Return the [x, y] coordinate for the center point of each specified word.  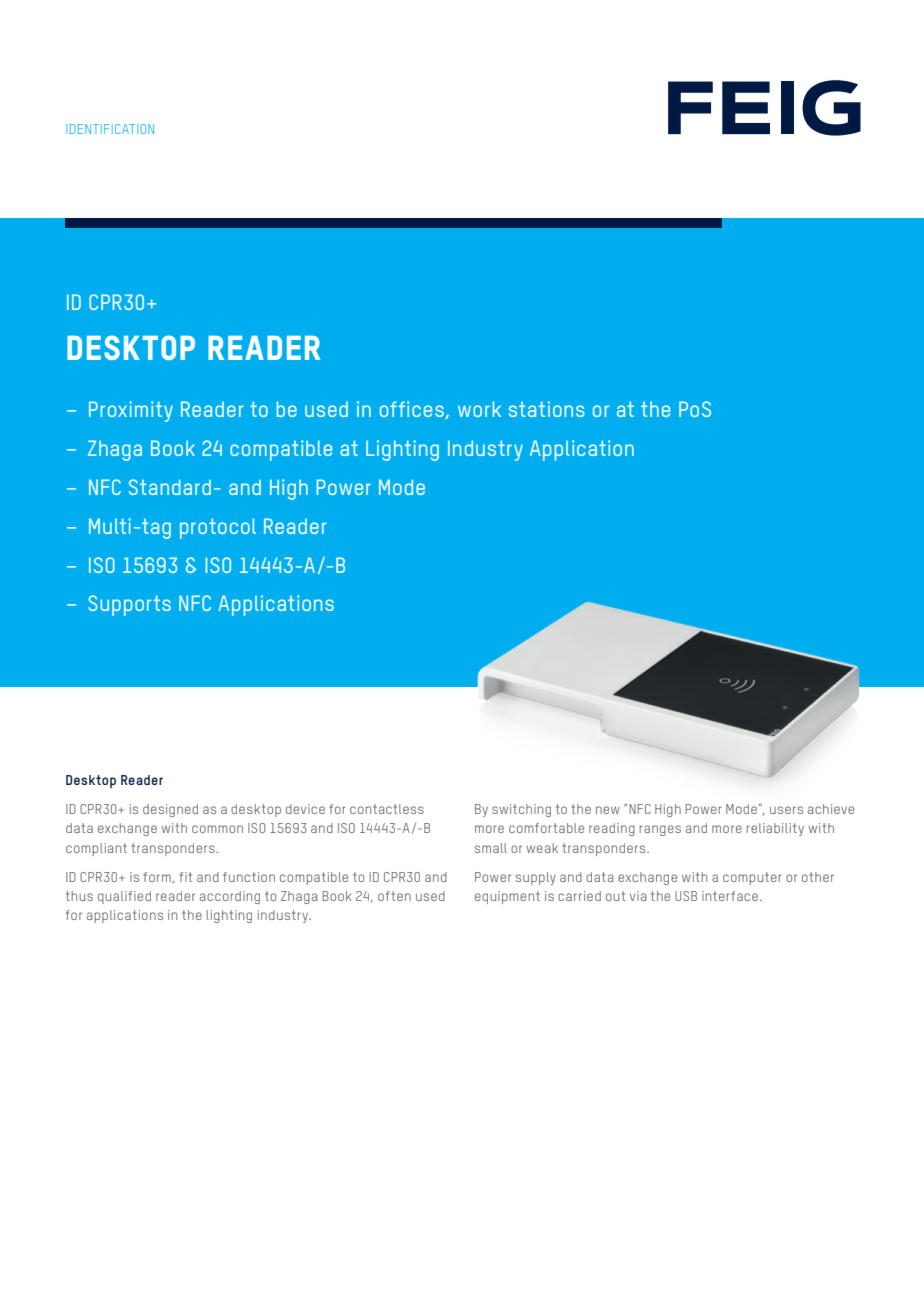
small [491, 848]
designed [170, 810]
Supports [129, 605]
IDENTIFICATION [110, 129]
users [786, 810]
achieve [831, 809]
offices [413, 410]
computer [752, 878]
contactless [387, 809]
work [479, 409]
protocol [218, 528]
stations [547, 409]
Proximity [131, 411]
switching [521, 810]
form [157, 877]
